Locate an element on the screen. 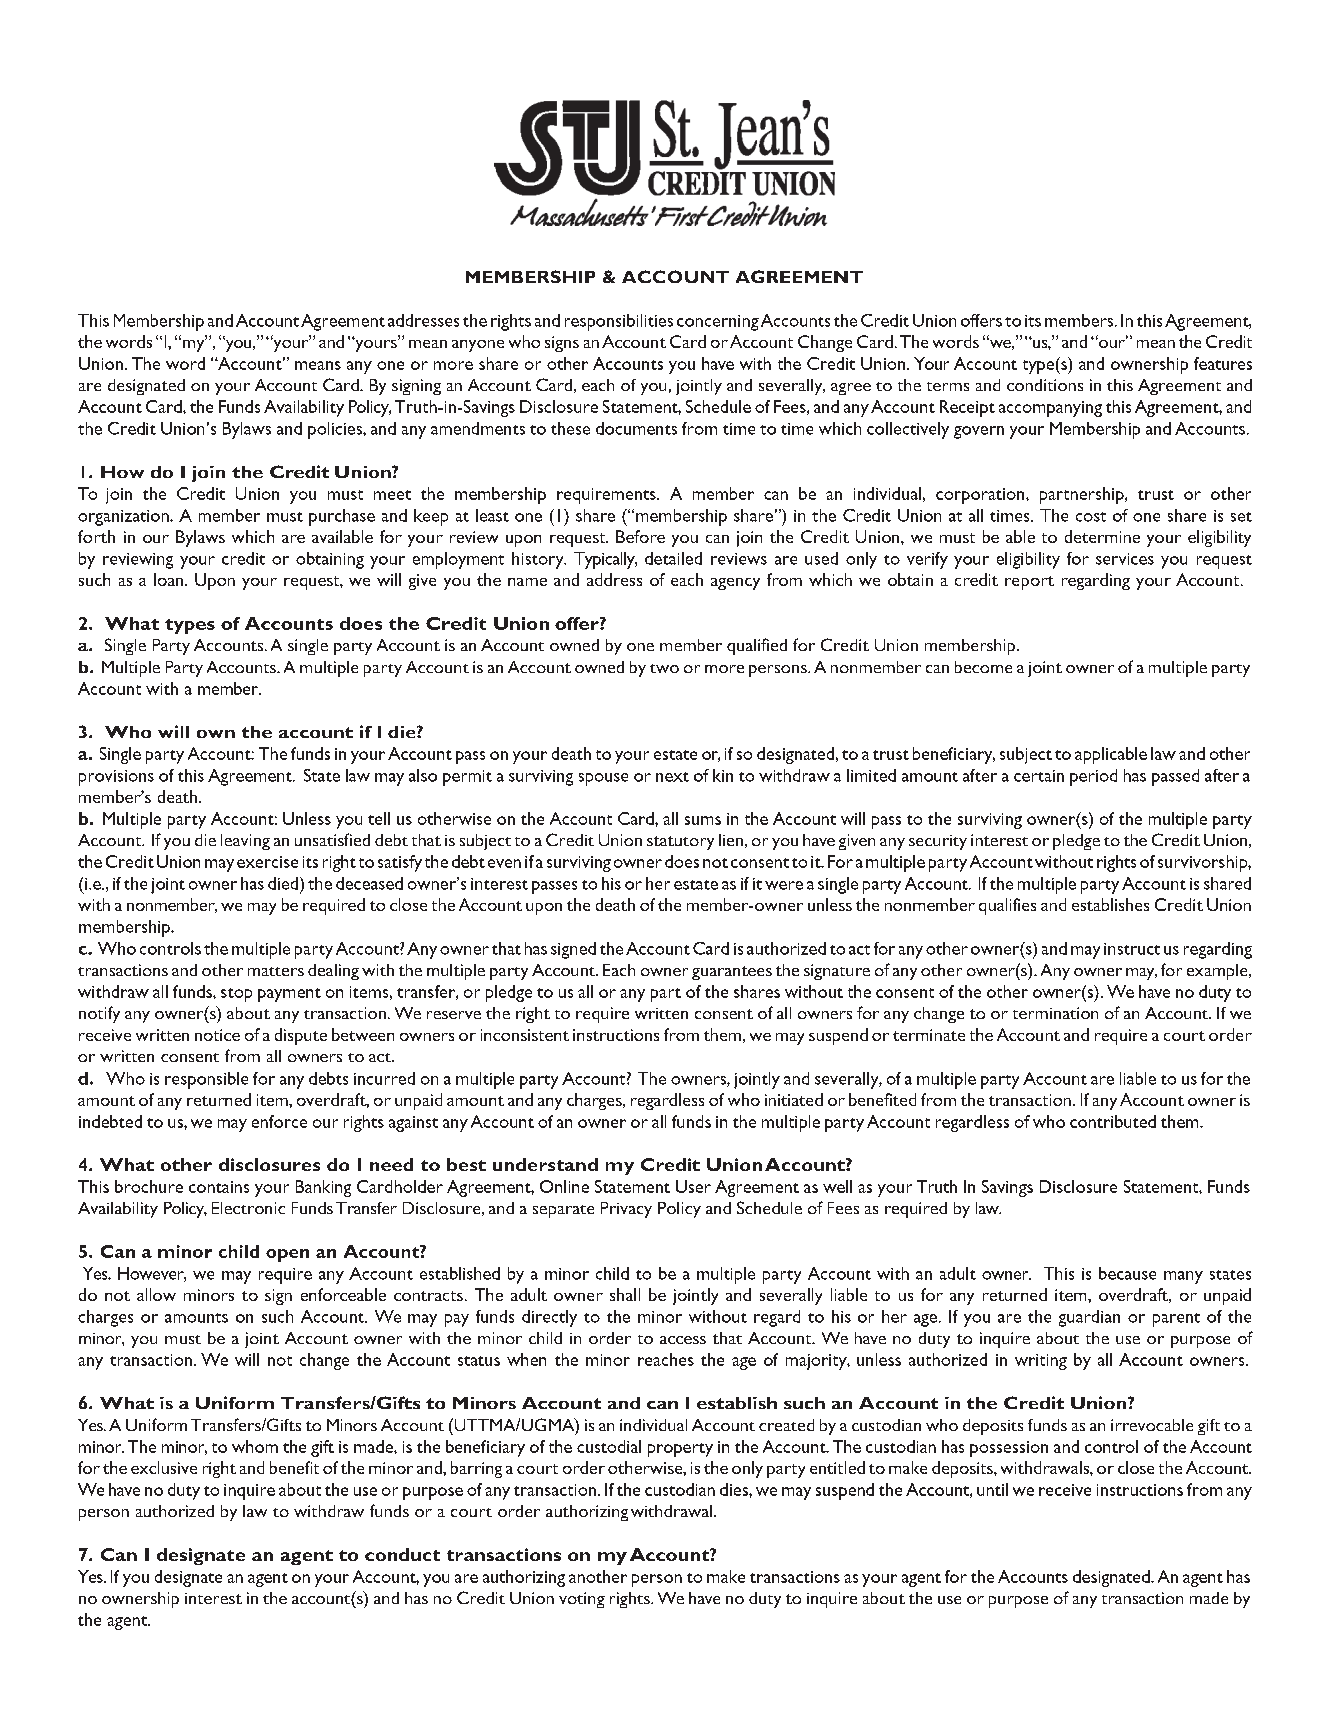 This screenshot has width=1328, height=1718. were is located at coordinates (784, 885).
